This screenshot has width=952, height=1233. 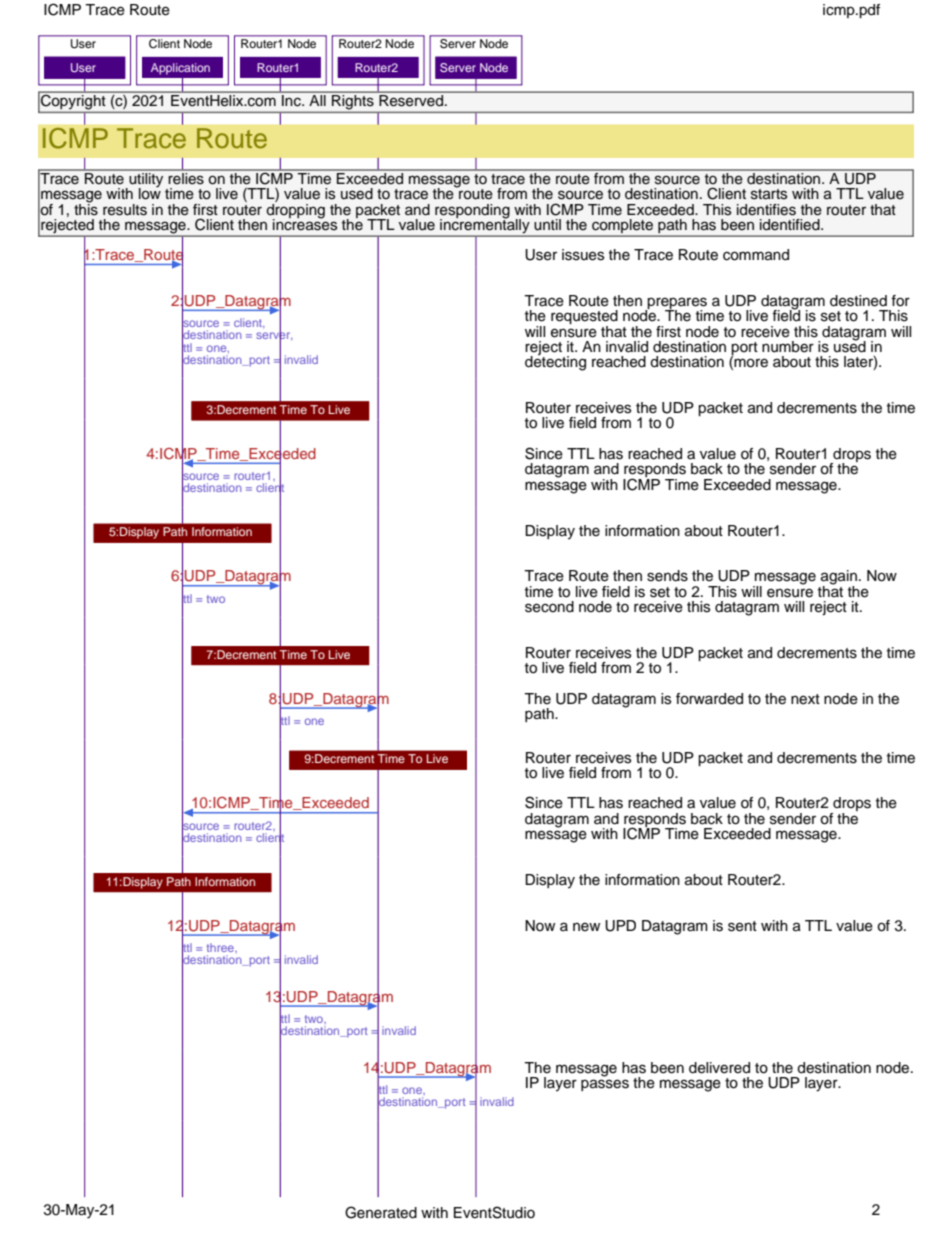 I want to click on passes, so click(x=605, y=1085).
